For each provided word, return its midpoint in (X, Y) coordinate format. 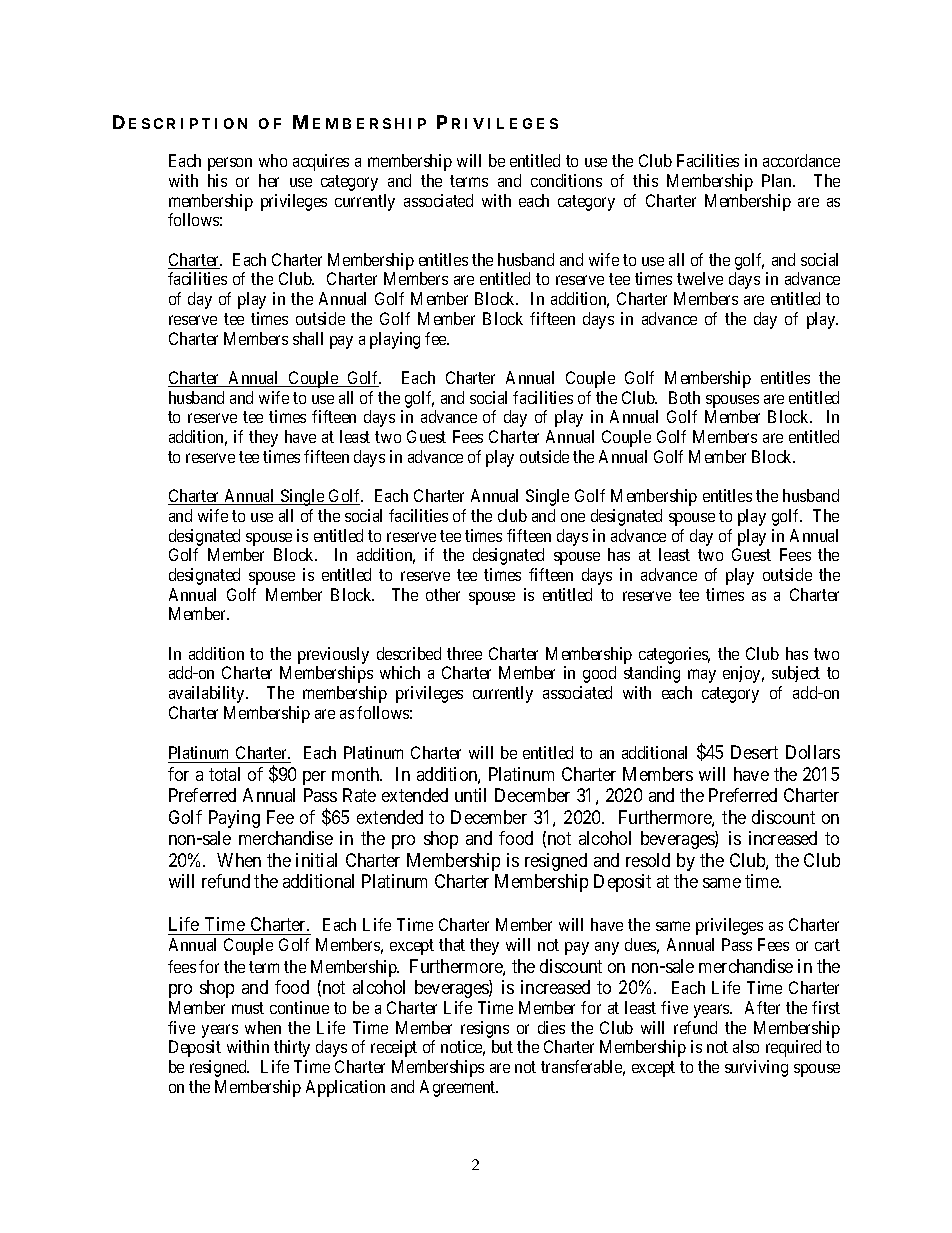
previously (333, 655)
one (573, 517)
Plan (778, 180)
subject (796, 674)
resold (648, 860)
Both (684, 397)
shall (308, 338)
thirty (292, 1048)
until (470, 795)
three (464, 653)
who (273, 160)
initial (316, 860)
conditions (566, 180)
